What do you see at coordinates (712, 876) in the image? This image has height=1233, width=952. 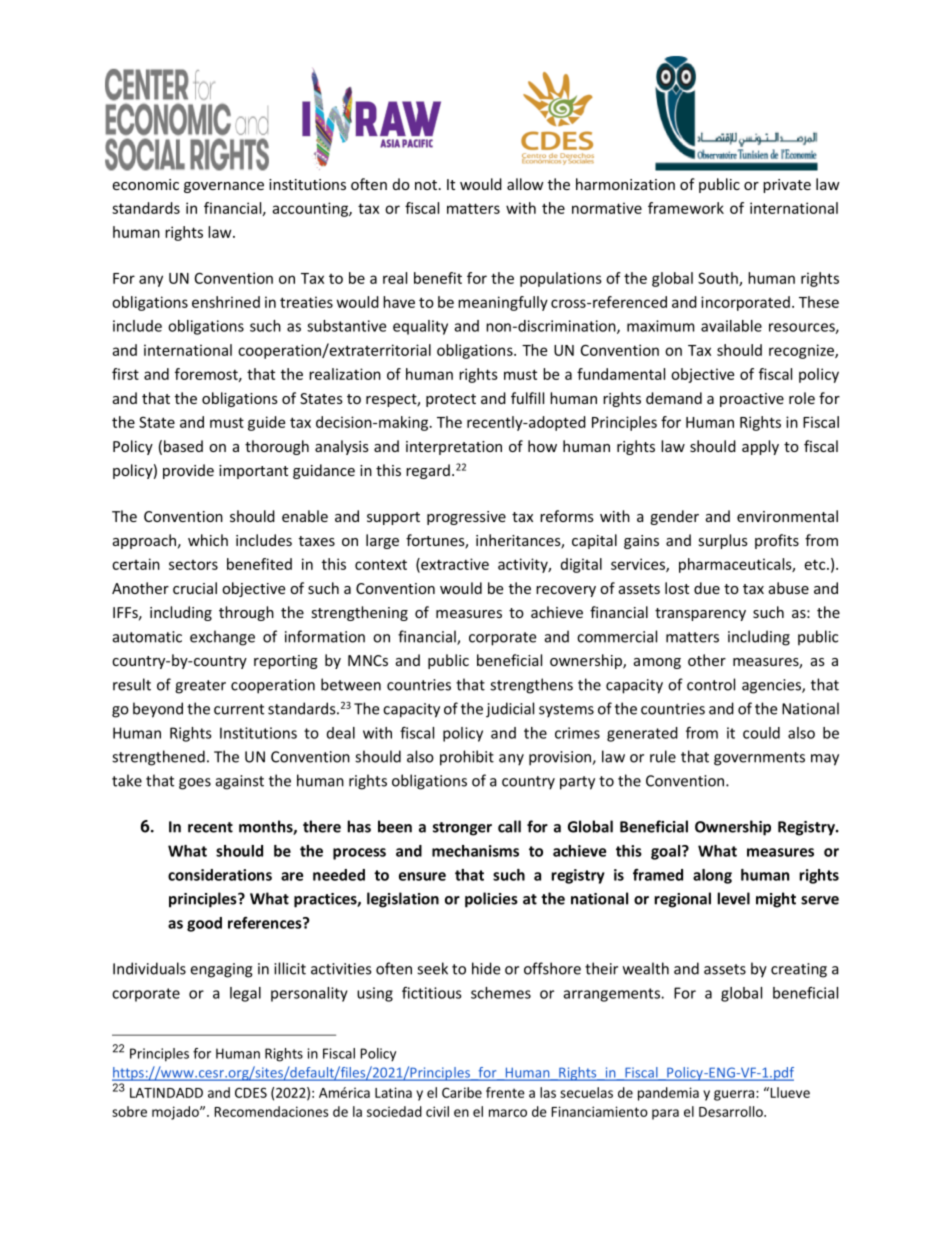 I see `along` at bounding box center [712, 876].
